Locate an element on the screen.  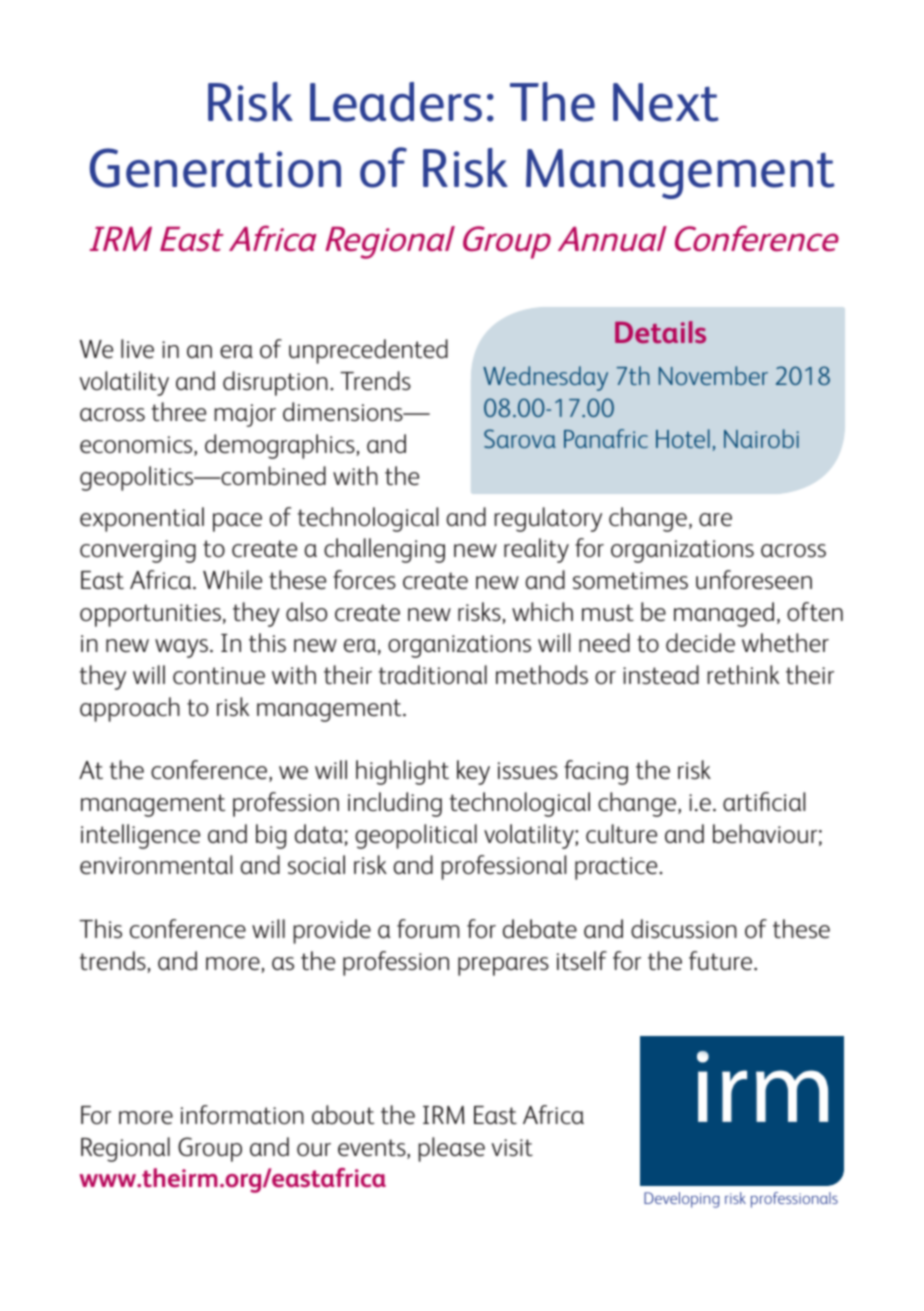
information is located at coordinates (242, 1114).
